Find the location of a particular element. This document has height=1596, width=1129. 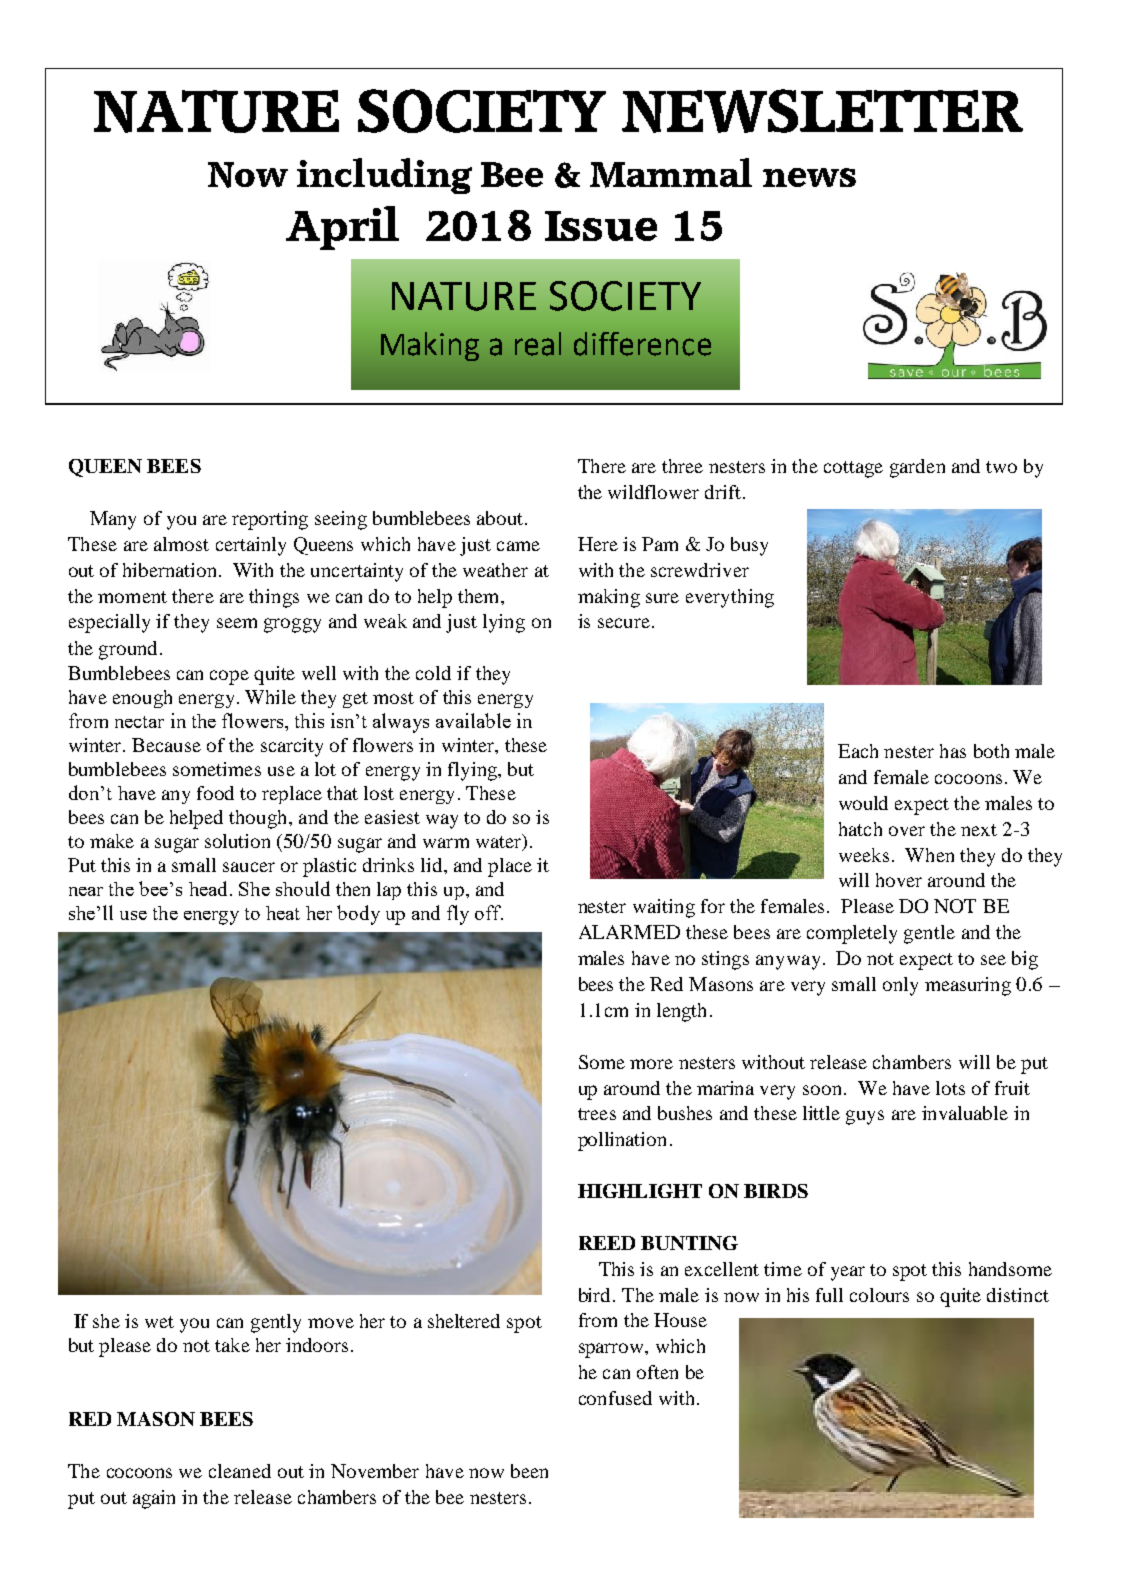

April is located at coordinates (342, 228).
